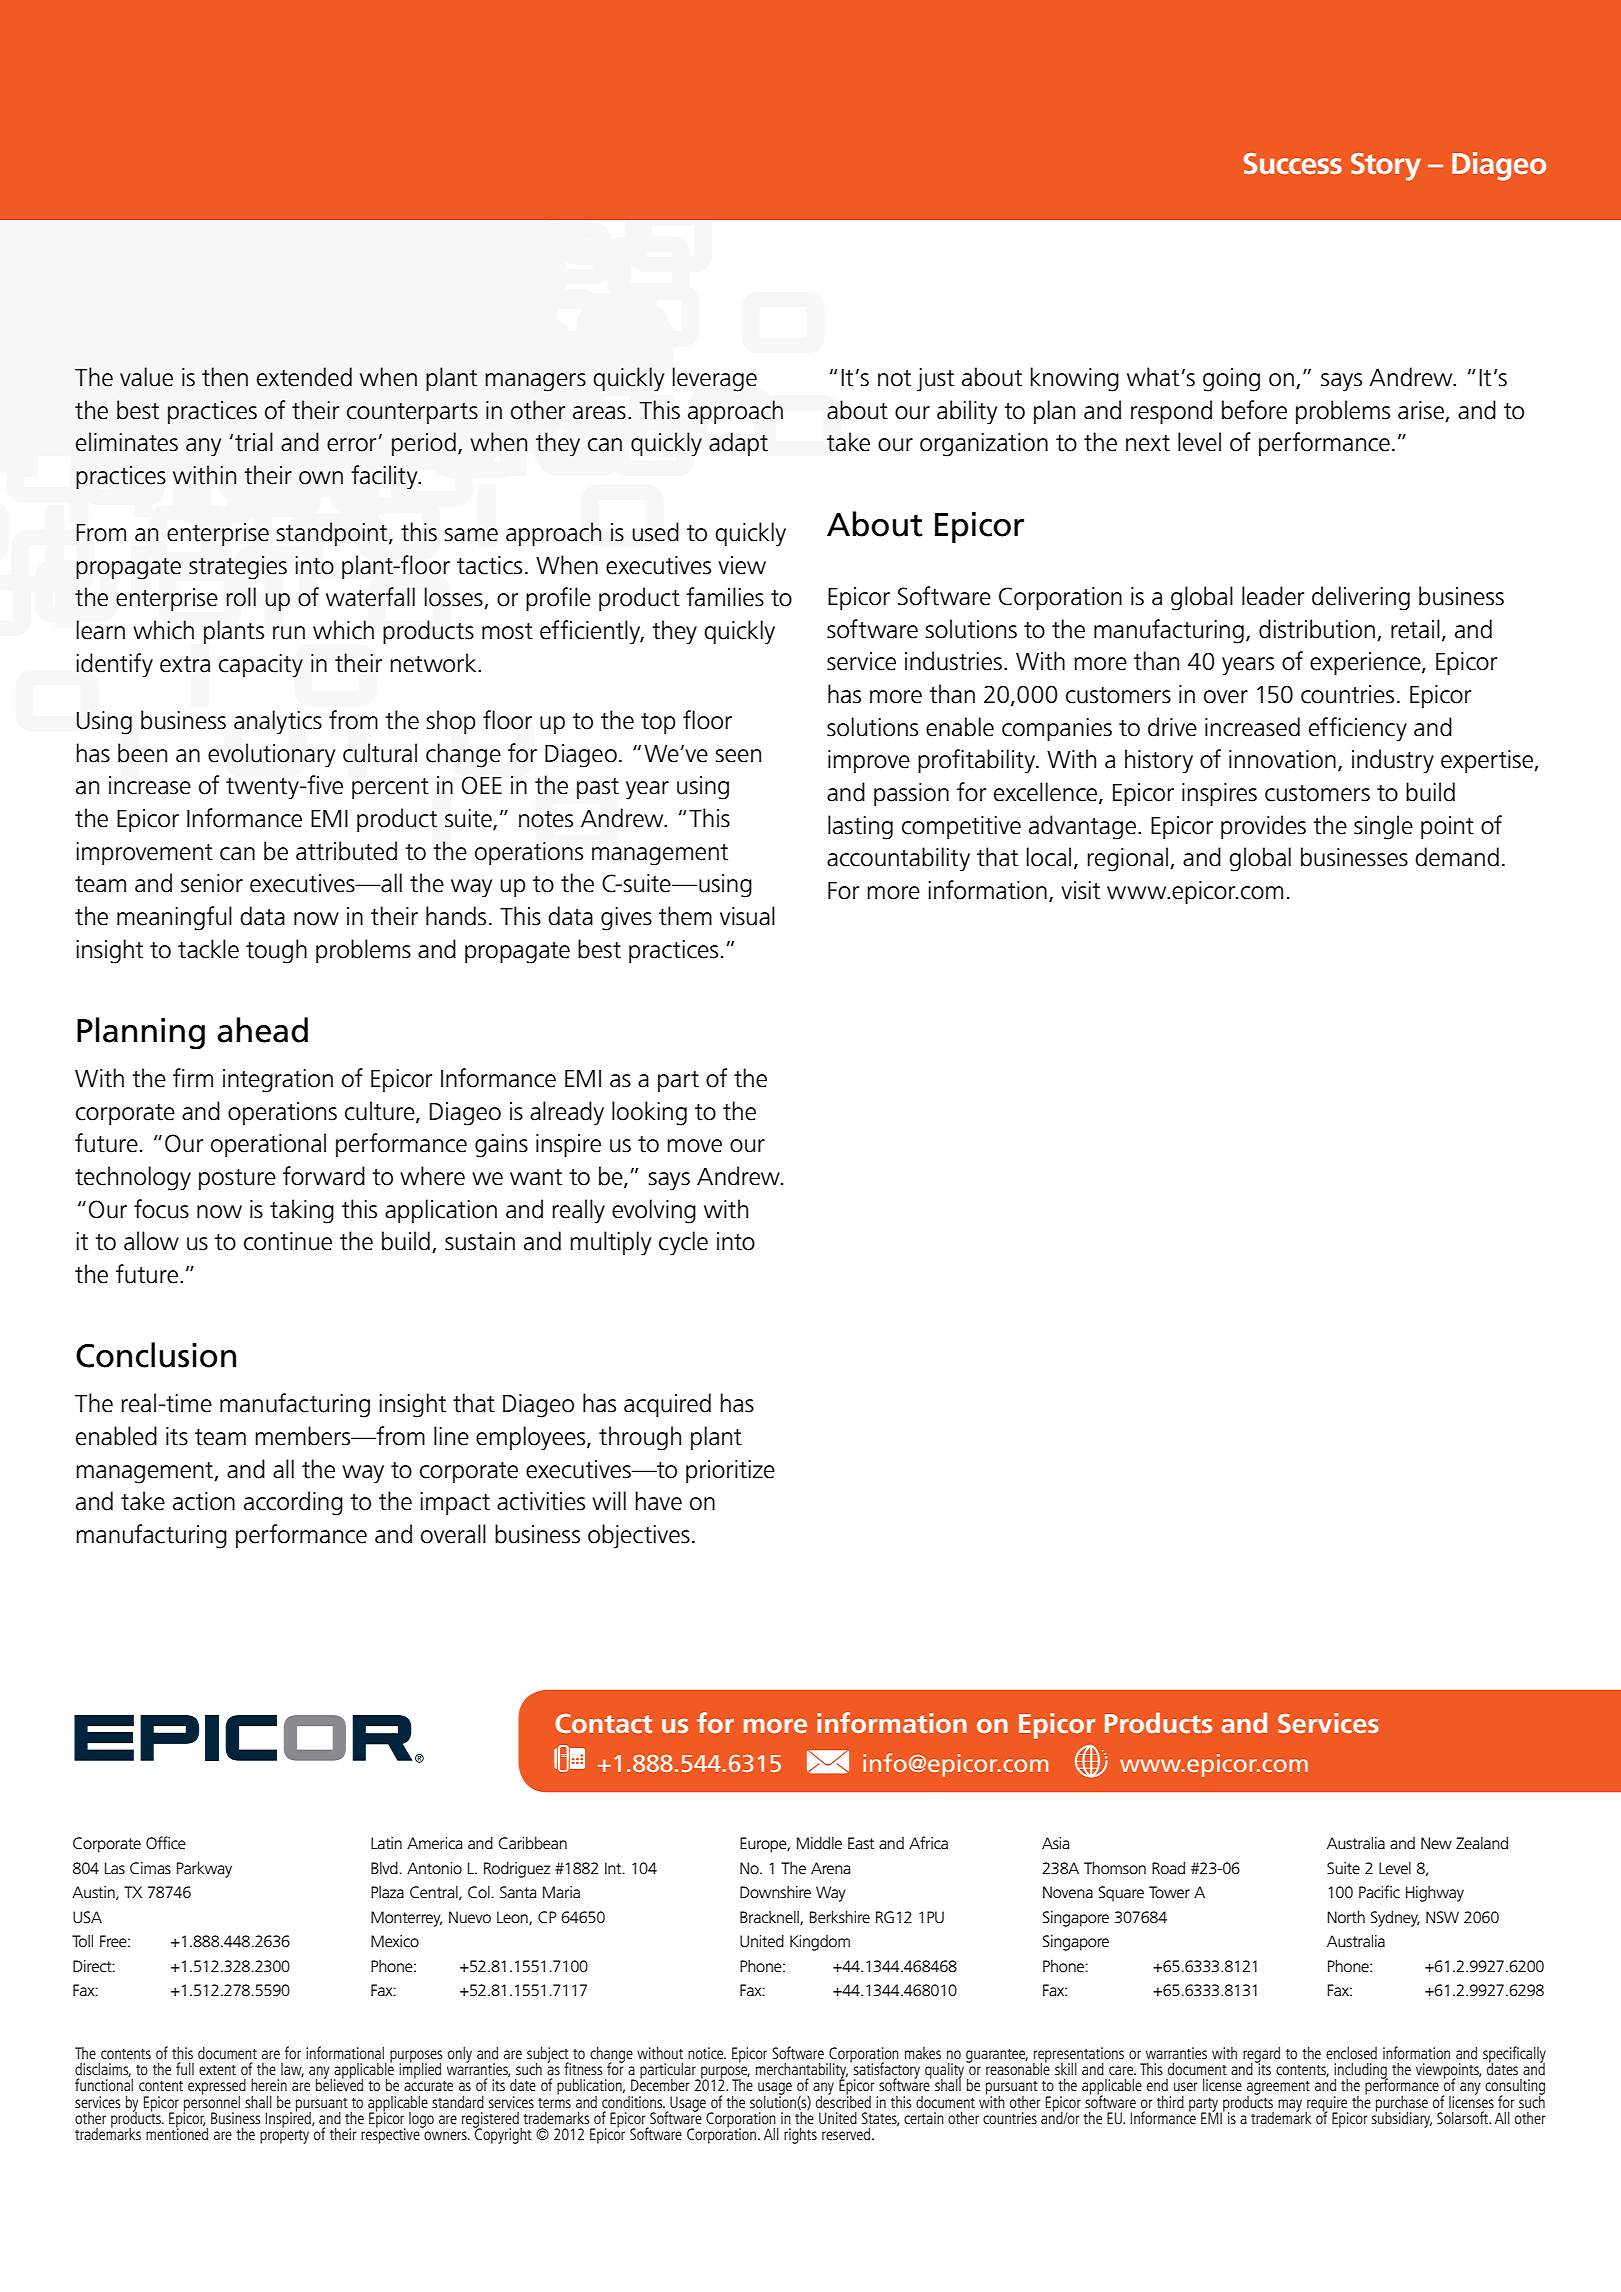 This document has height=2292, width=1621. What do you see at coordinates (1361, 598) in the document?
I see `delivering` at bounding box center [1361, 598].
